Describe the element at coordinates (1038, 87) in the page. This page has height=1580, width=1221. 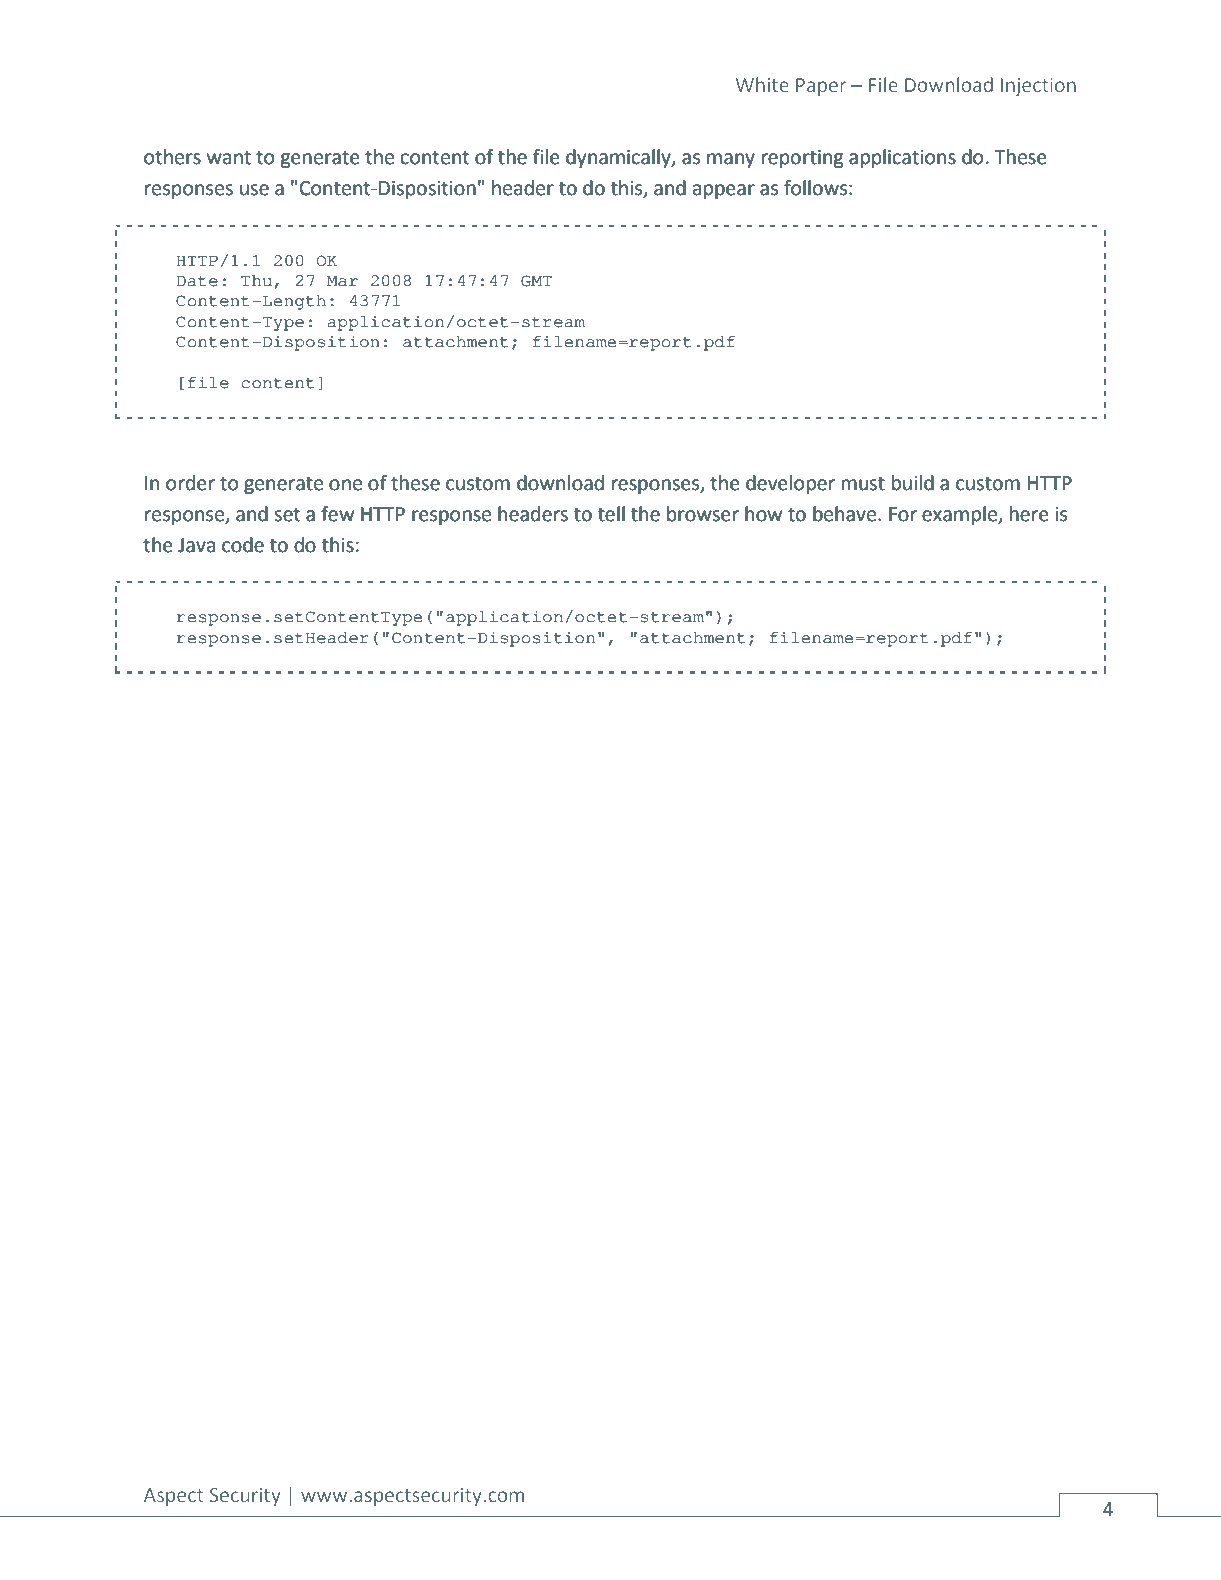
I see `Injection` at that location.
